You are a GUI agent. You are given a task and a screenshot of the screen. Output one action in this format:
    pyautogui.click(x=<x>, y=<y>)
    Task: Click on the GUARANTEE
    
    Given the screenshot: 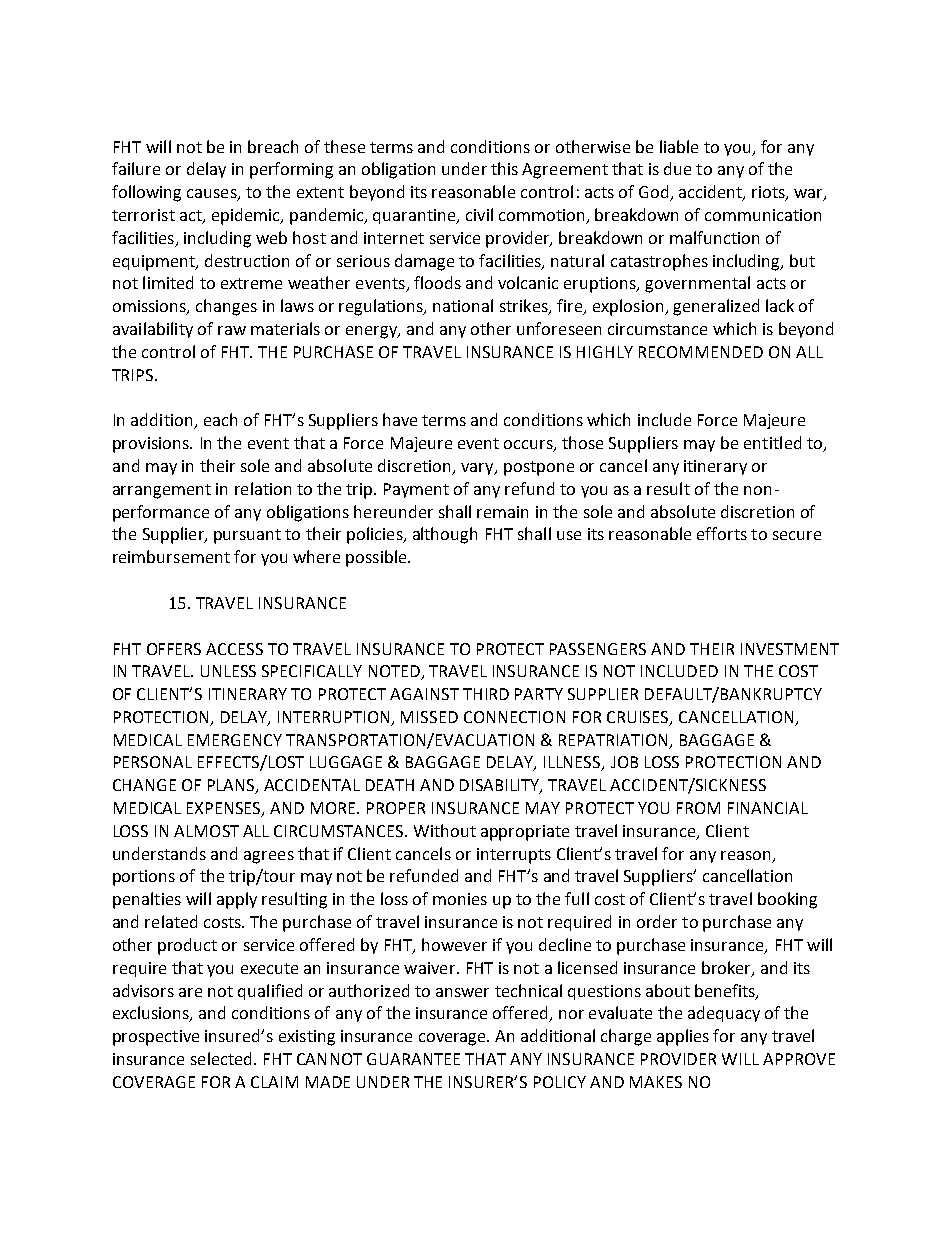 What is the action you would take?
    pyautogui.click(x=413, y=1059)
